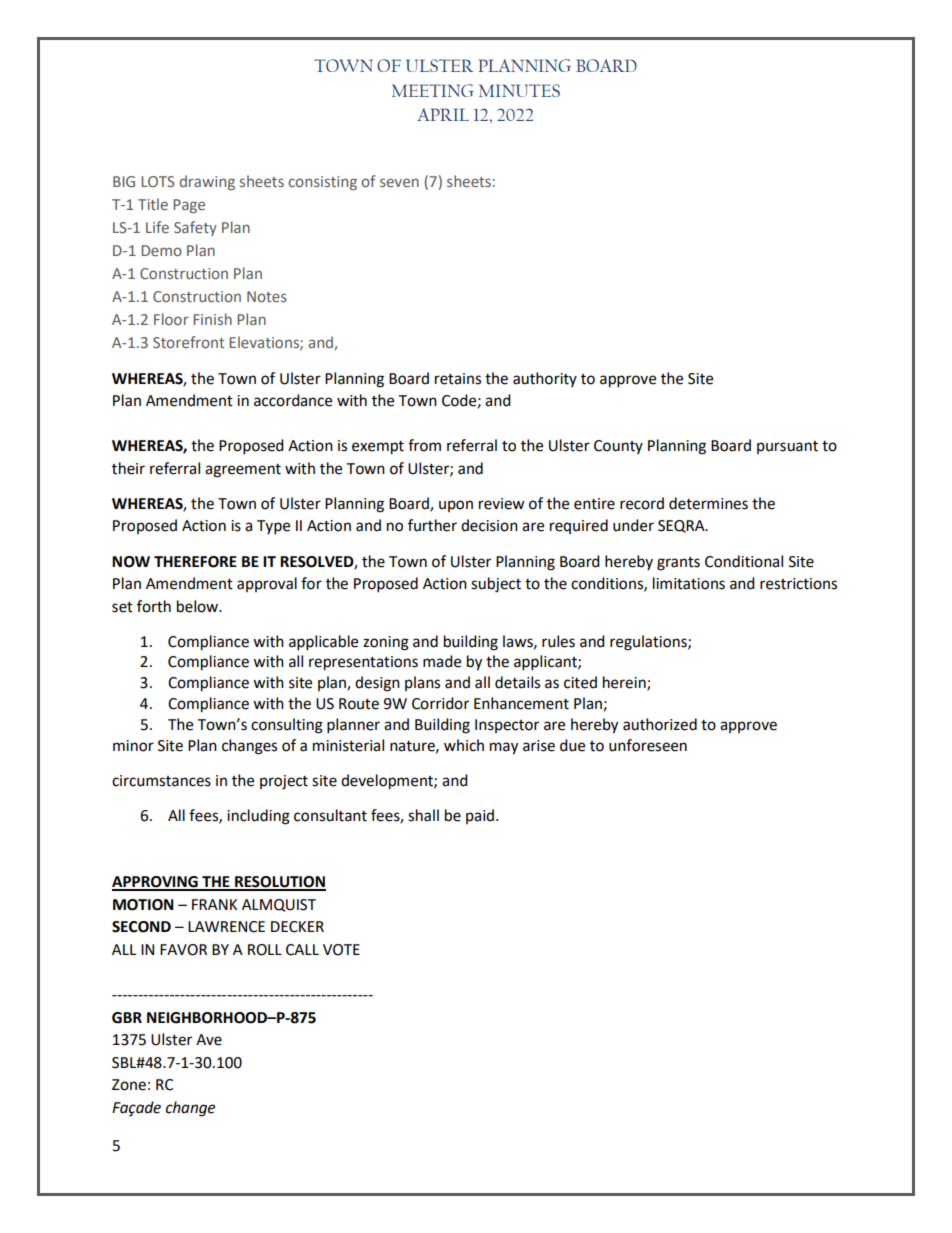  What do you see at coordinates (209, 1040) in the document?
I see `Ave` at bounding box center [209, 1040].
